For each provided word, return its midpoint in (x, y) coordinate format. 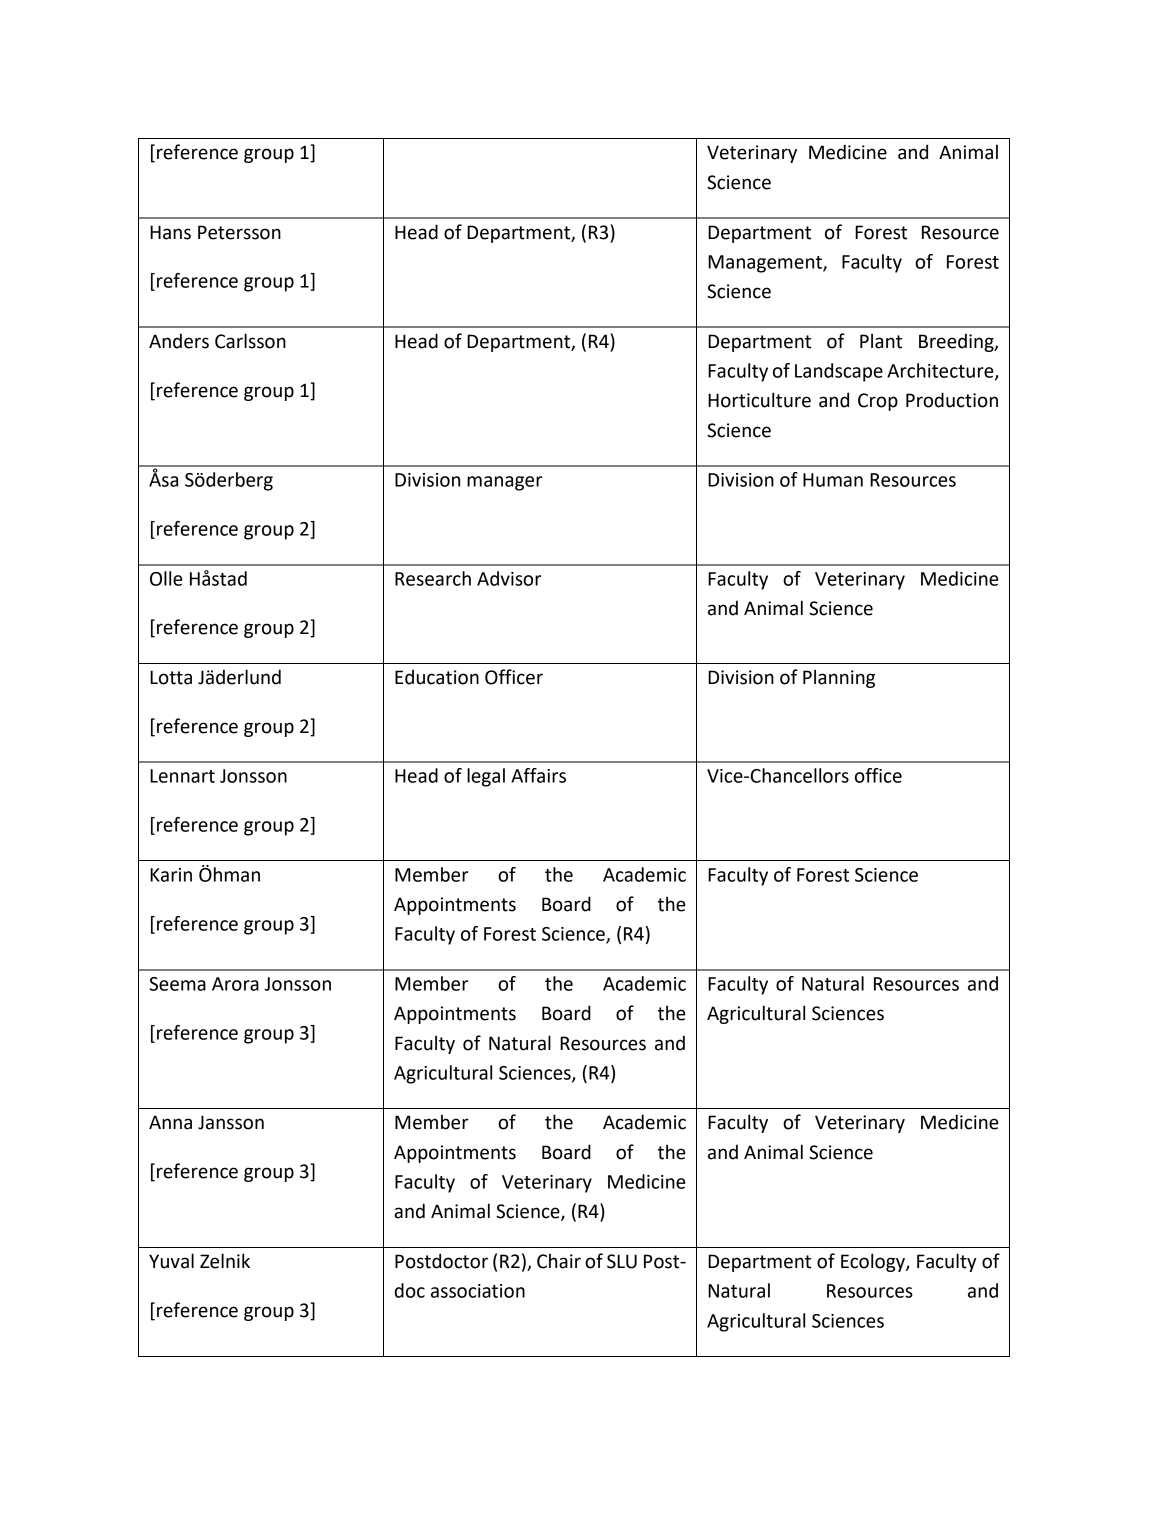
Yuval (171, 1261)
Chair (559, 1261)
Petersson (239, 232)
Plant (881, 341)
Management (766, 264)
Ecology (874, 1262)
